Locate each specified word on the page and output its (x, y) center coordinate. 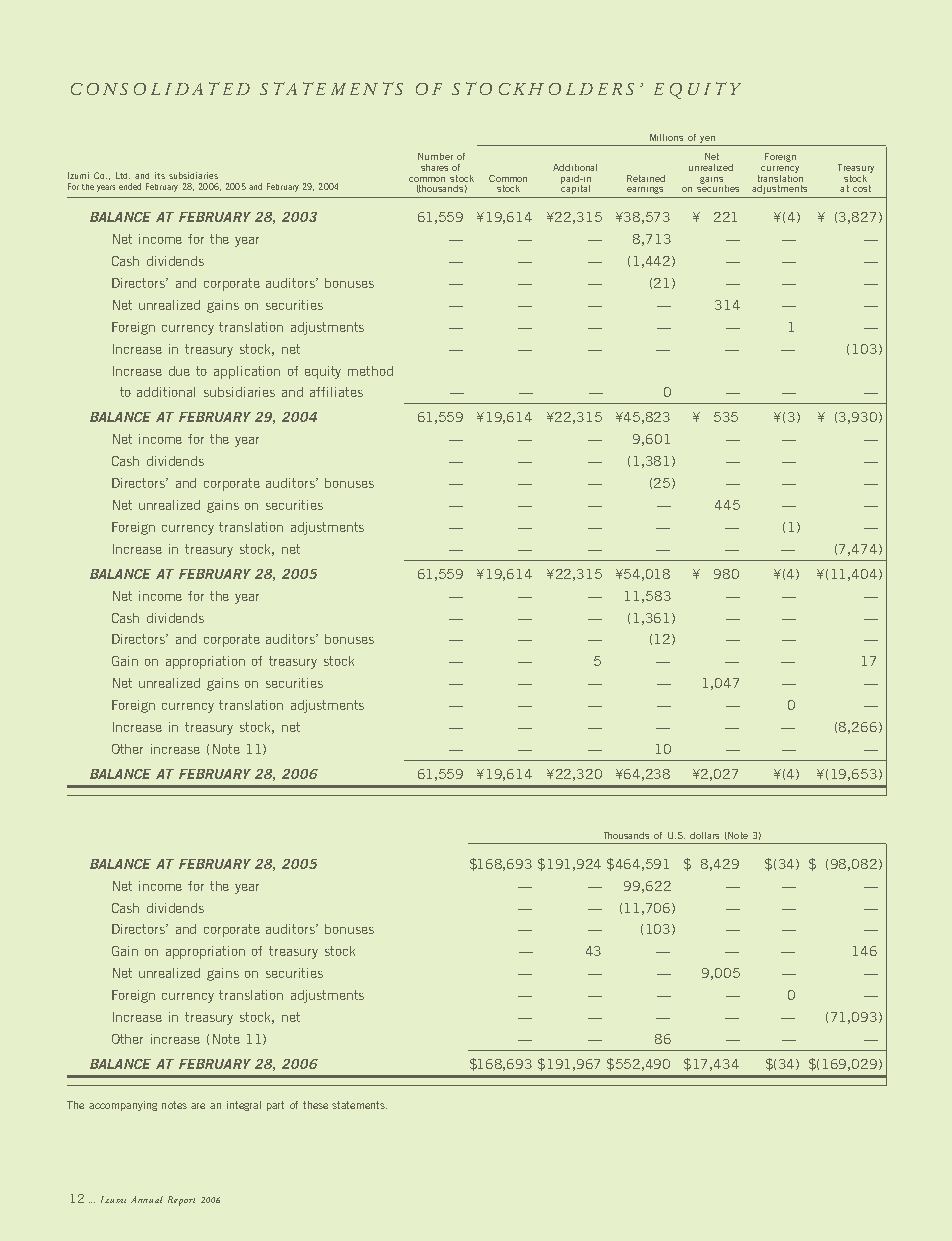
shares (434, 167)
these (315, 1105)
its (160, 175)
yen (707, 139)
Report (181, 1201)
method (370, 371)
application (247, 372)
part (275, 1106)
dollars (704, 835)
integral (244, 1106)
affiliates (336, 392)
